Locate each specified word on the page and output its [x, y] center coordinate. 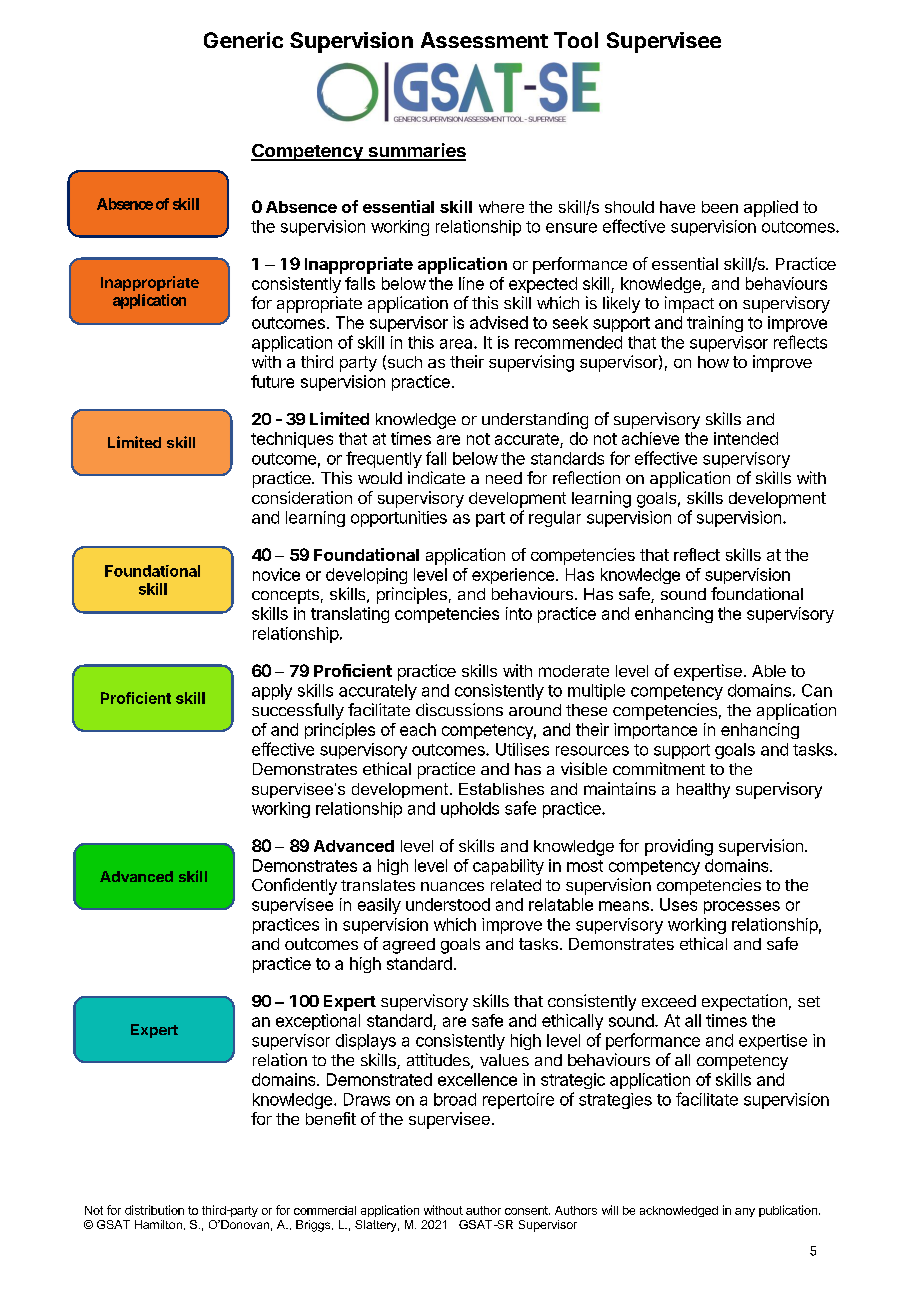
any [745, 1212]
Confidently [294, 886]
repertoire [518, 1101]
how [713, 362]
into [519, 613]
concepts [285, 596]
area [457, 344]
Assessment [484, 40]
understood [448, 904]
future [272, 381]
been [720, 207]
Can [817, 690]
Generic [243, 40]
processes [742, 907]
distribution [154, 1210]
